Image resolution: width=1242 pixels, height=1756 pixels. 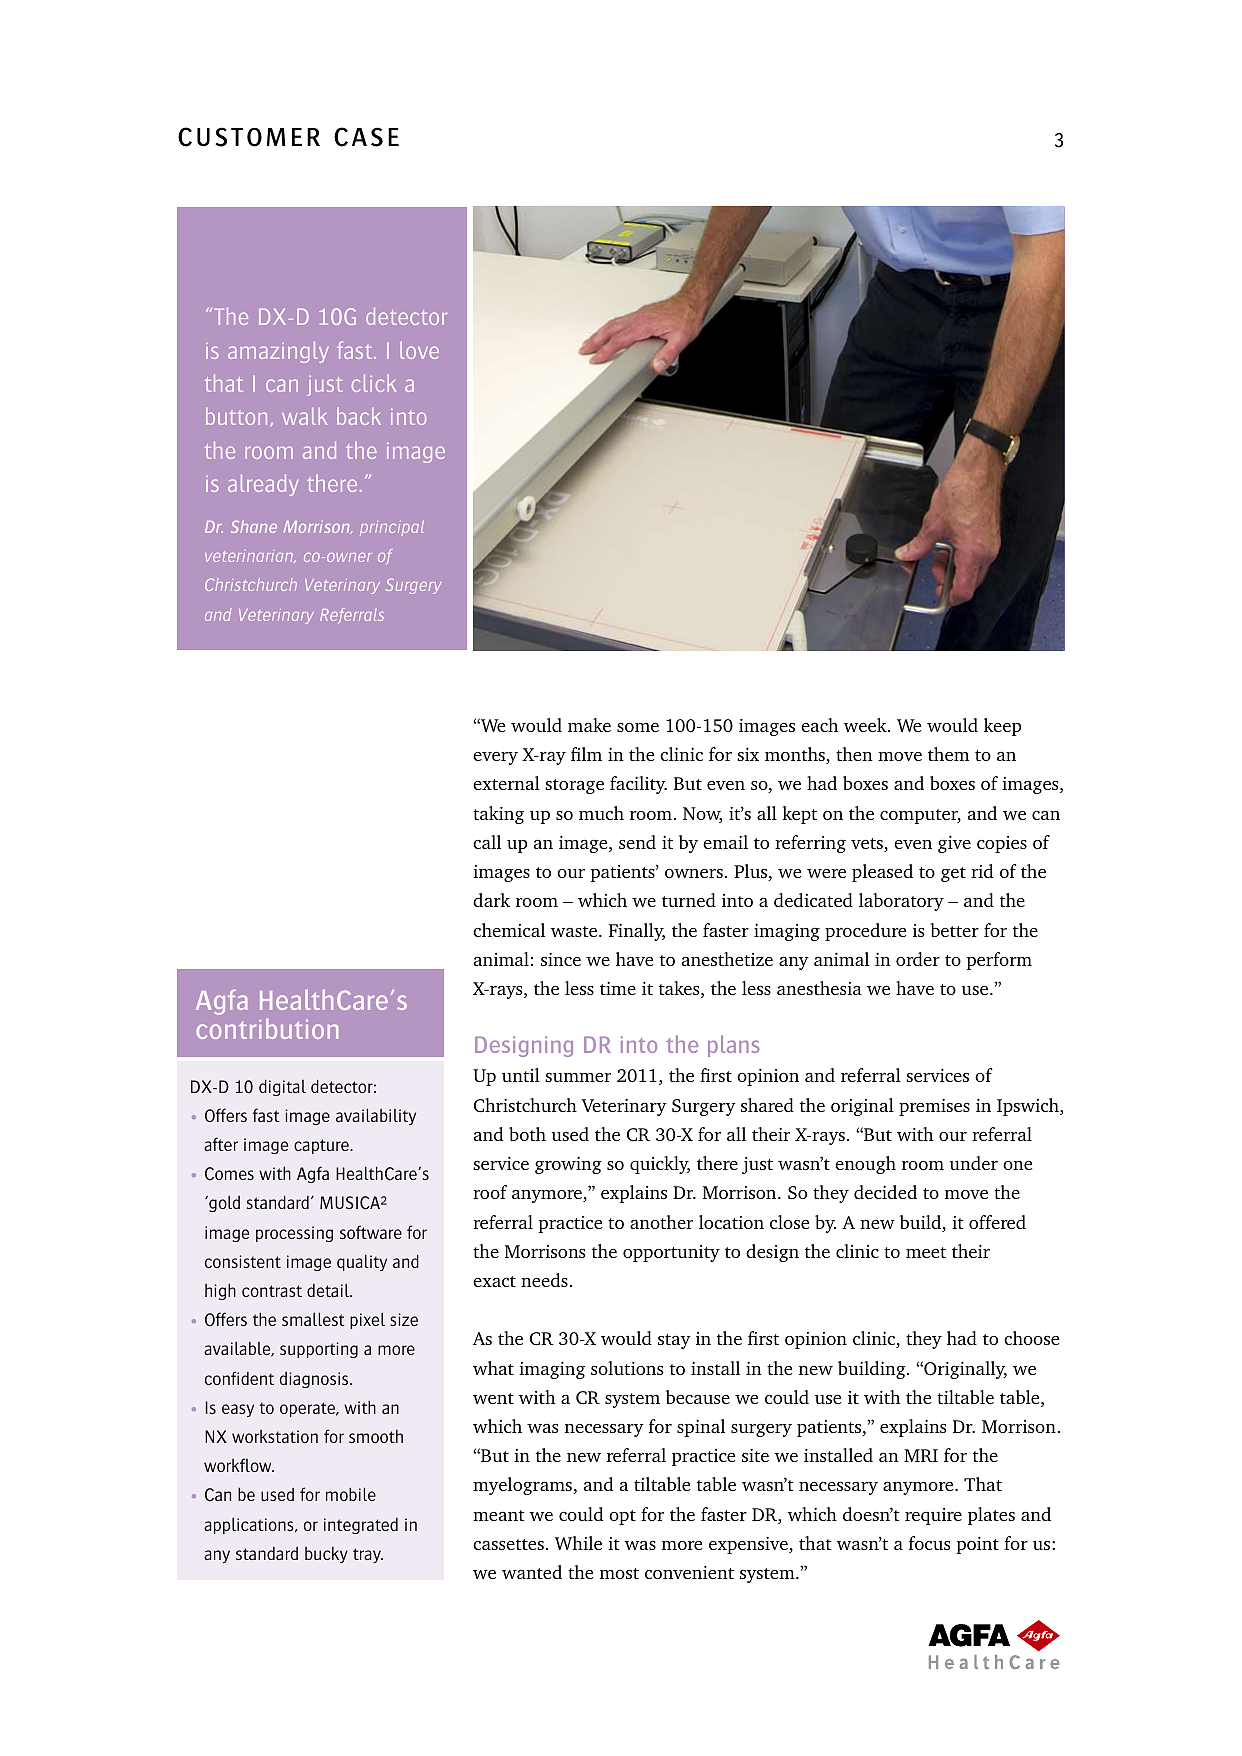 I want to click on bucky, so click(x=326, y=1555).
